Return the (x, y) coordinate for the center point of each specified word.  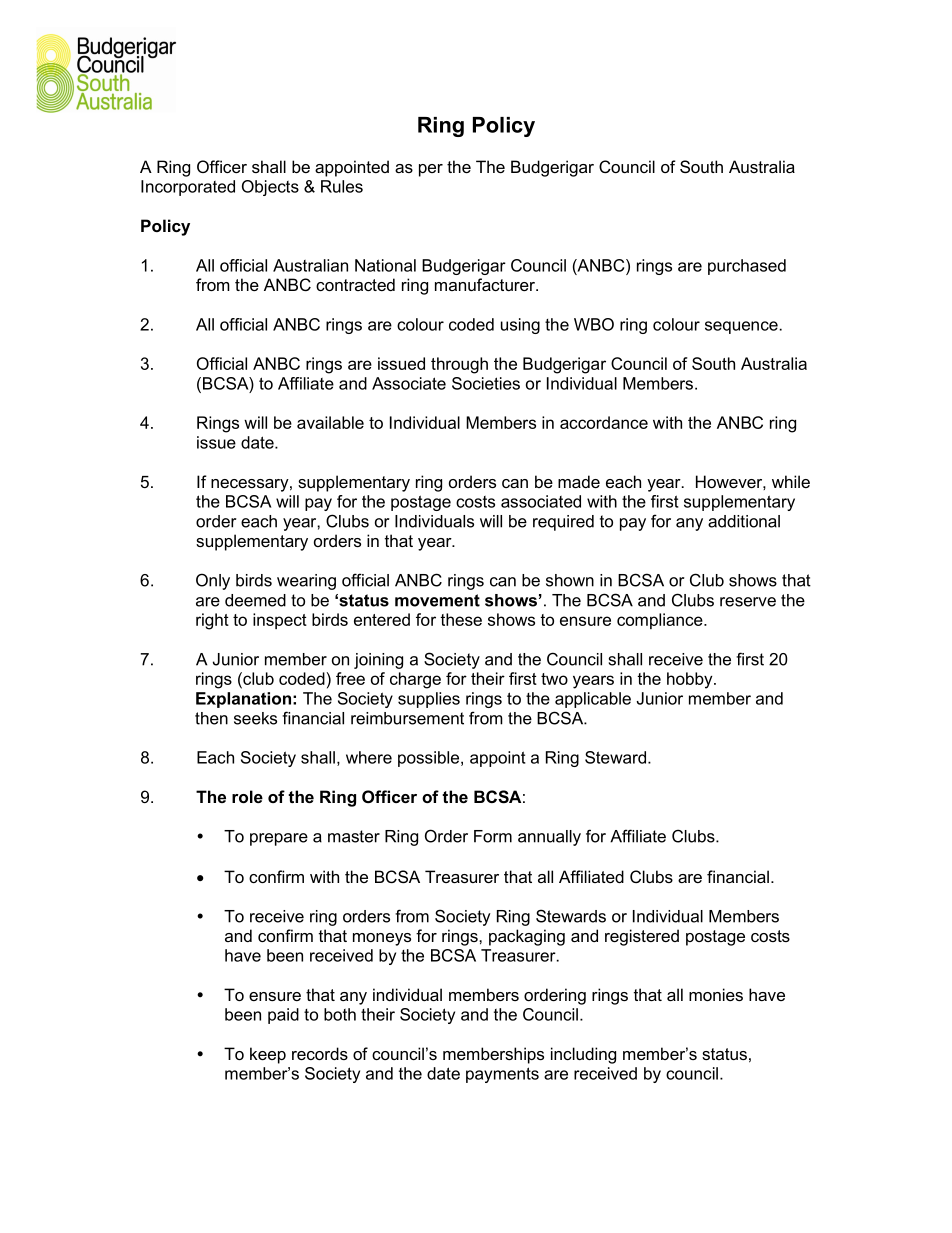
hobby (691, 680)
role (247, 796)
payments (502, 1075)
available (330, 422)
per (431, 170)
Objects (270, 188)
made (579, 481)
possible (430, 759)
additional (744, 521)
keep (268, 1055)
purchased (747, 267)
